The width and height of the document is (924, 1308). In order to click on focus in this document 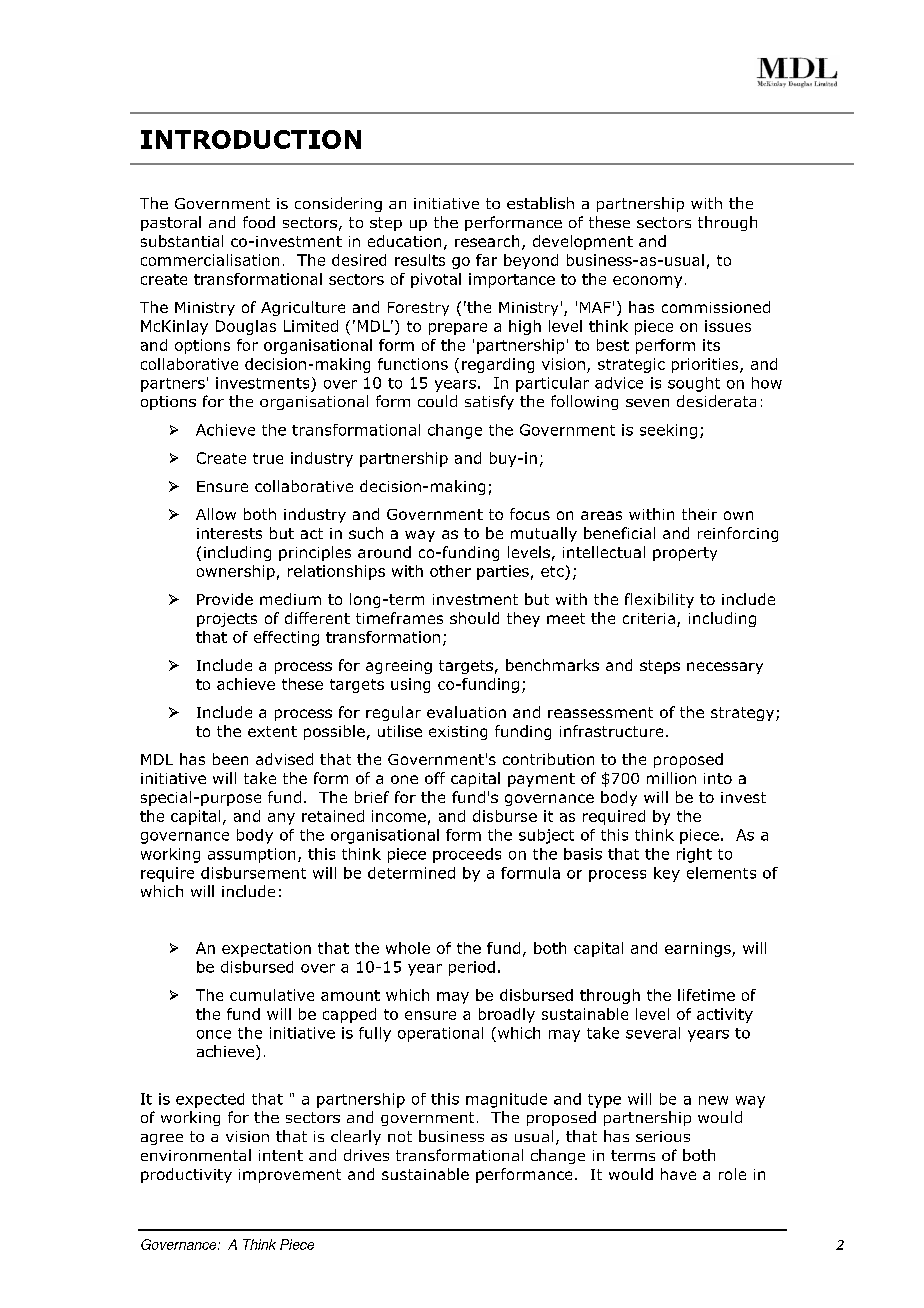, I will do `click(530, 514)`.
